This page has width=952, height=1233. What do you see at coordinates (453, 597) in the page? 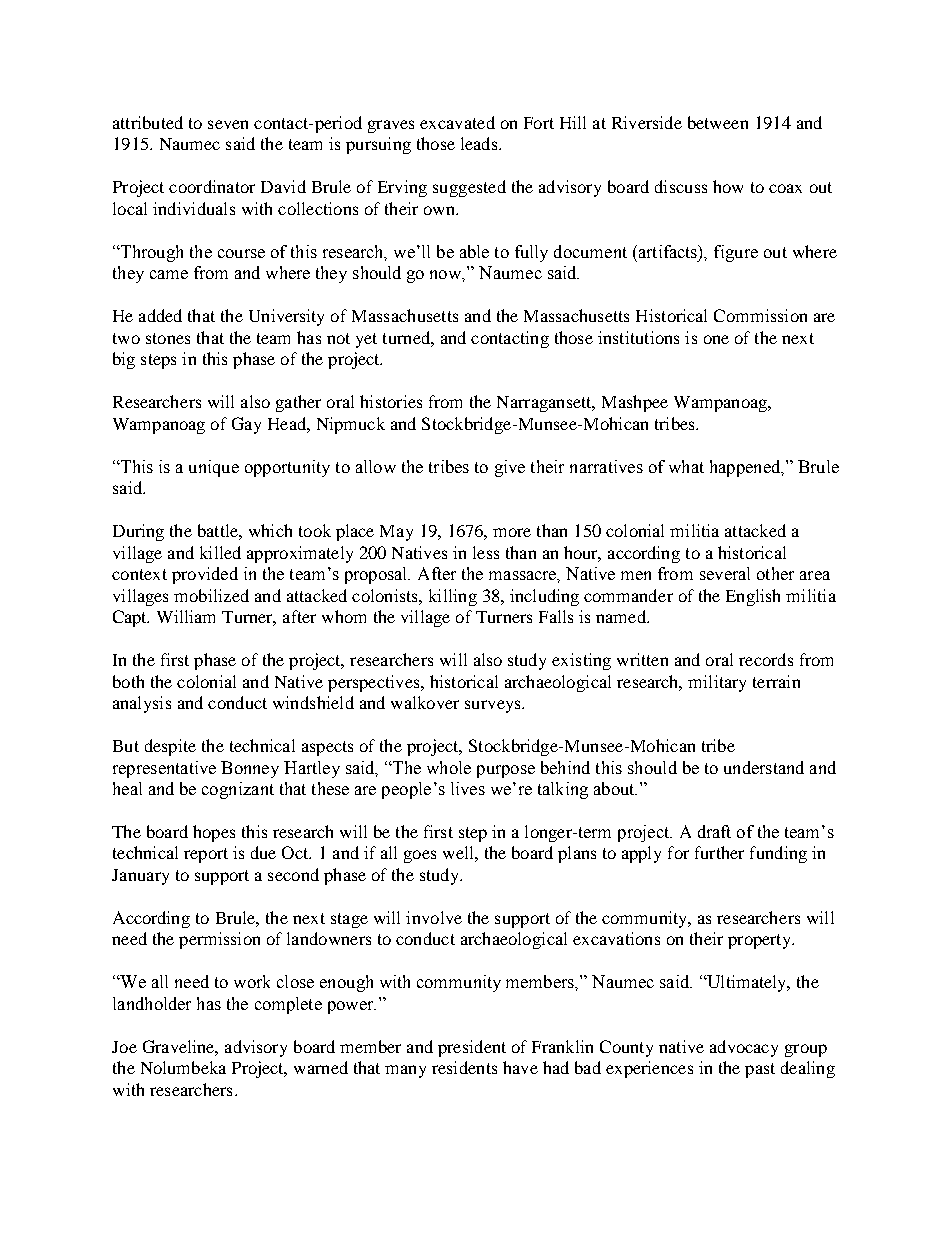
I see `killing` at bounding box center [453, 597].
